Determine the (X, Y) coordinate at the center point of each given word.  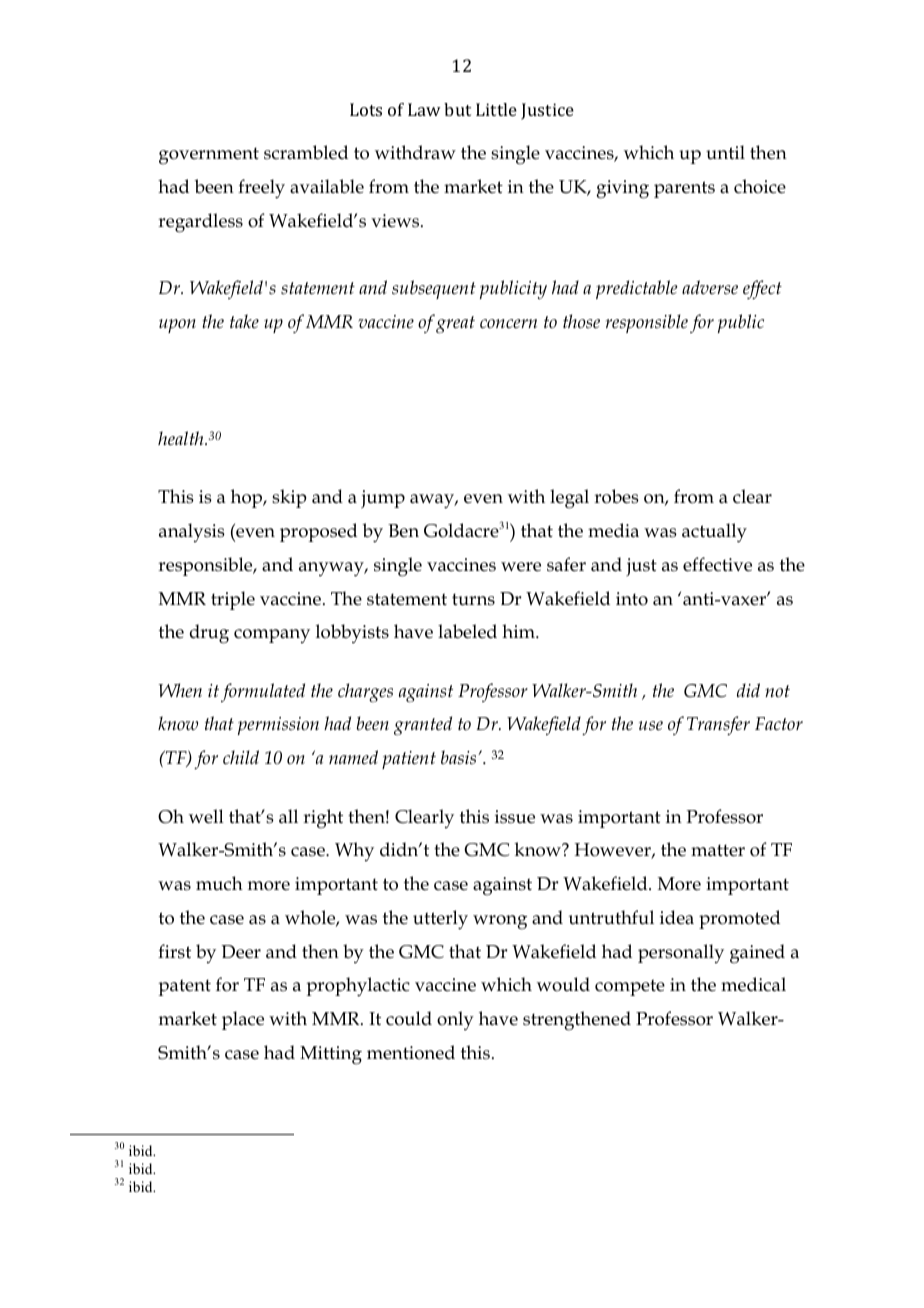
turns (473, 599)
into (632, 599)
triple (233, 600)
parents (684, 189)
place (243, 1020)
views (396, 221)
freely (261, 189)
